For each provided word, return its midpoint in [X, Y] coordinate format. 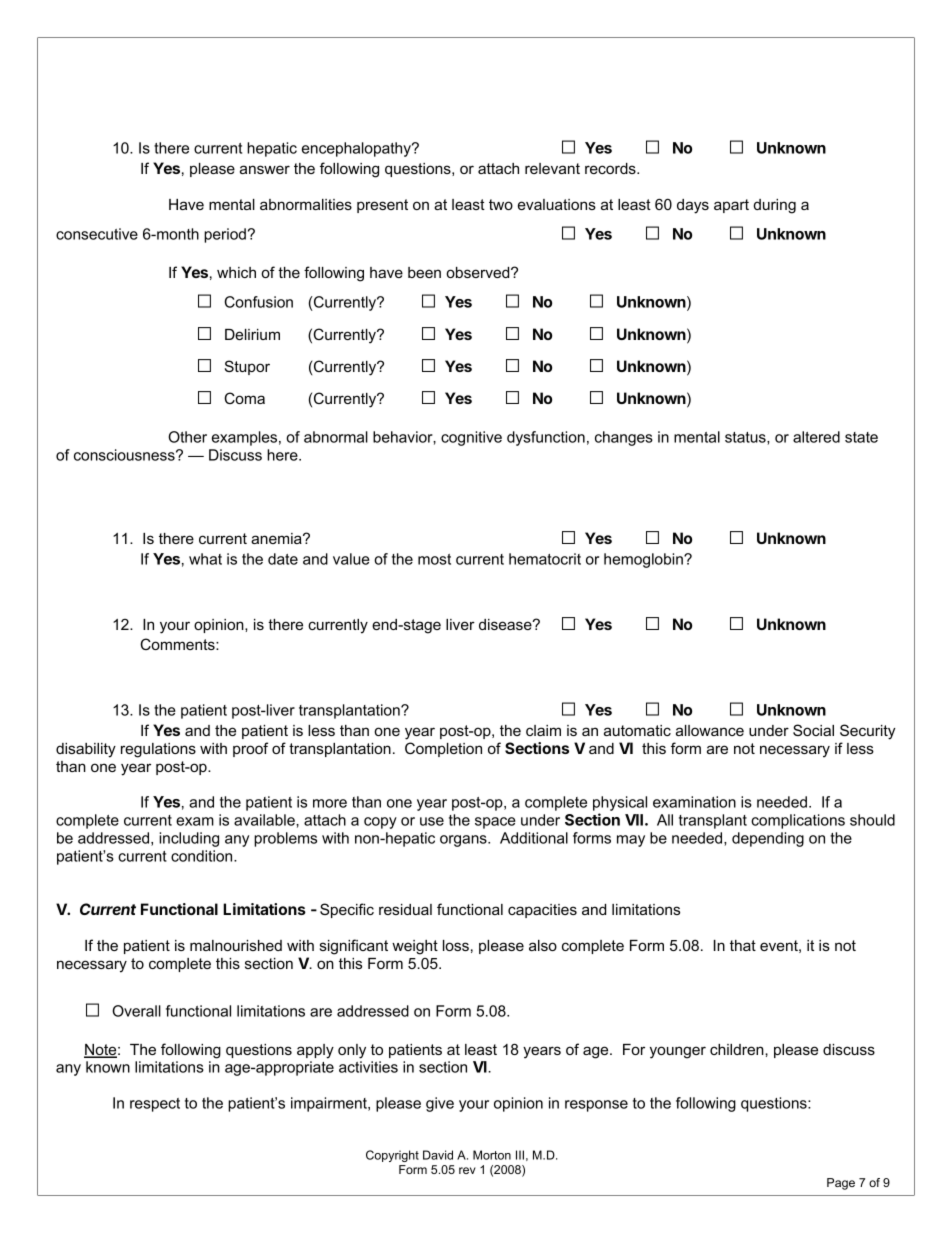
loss [456, 945]
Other [187, 437]
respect [155, 1105]
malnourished [236, 945]
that [743, 945]
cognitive [471, 438]
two [501, 204]
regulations [158, 750]
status [746, 438]
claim [543, 730]
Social [813, 730]
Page [841, 1184]
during [775, 206]
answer [265, 169]
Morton [492, 1155]
